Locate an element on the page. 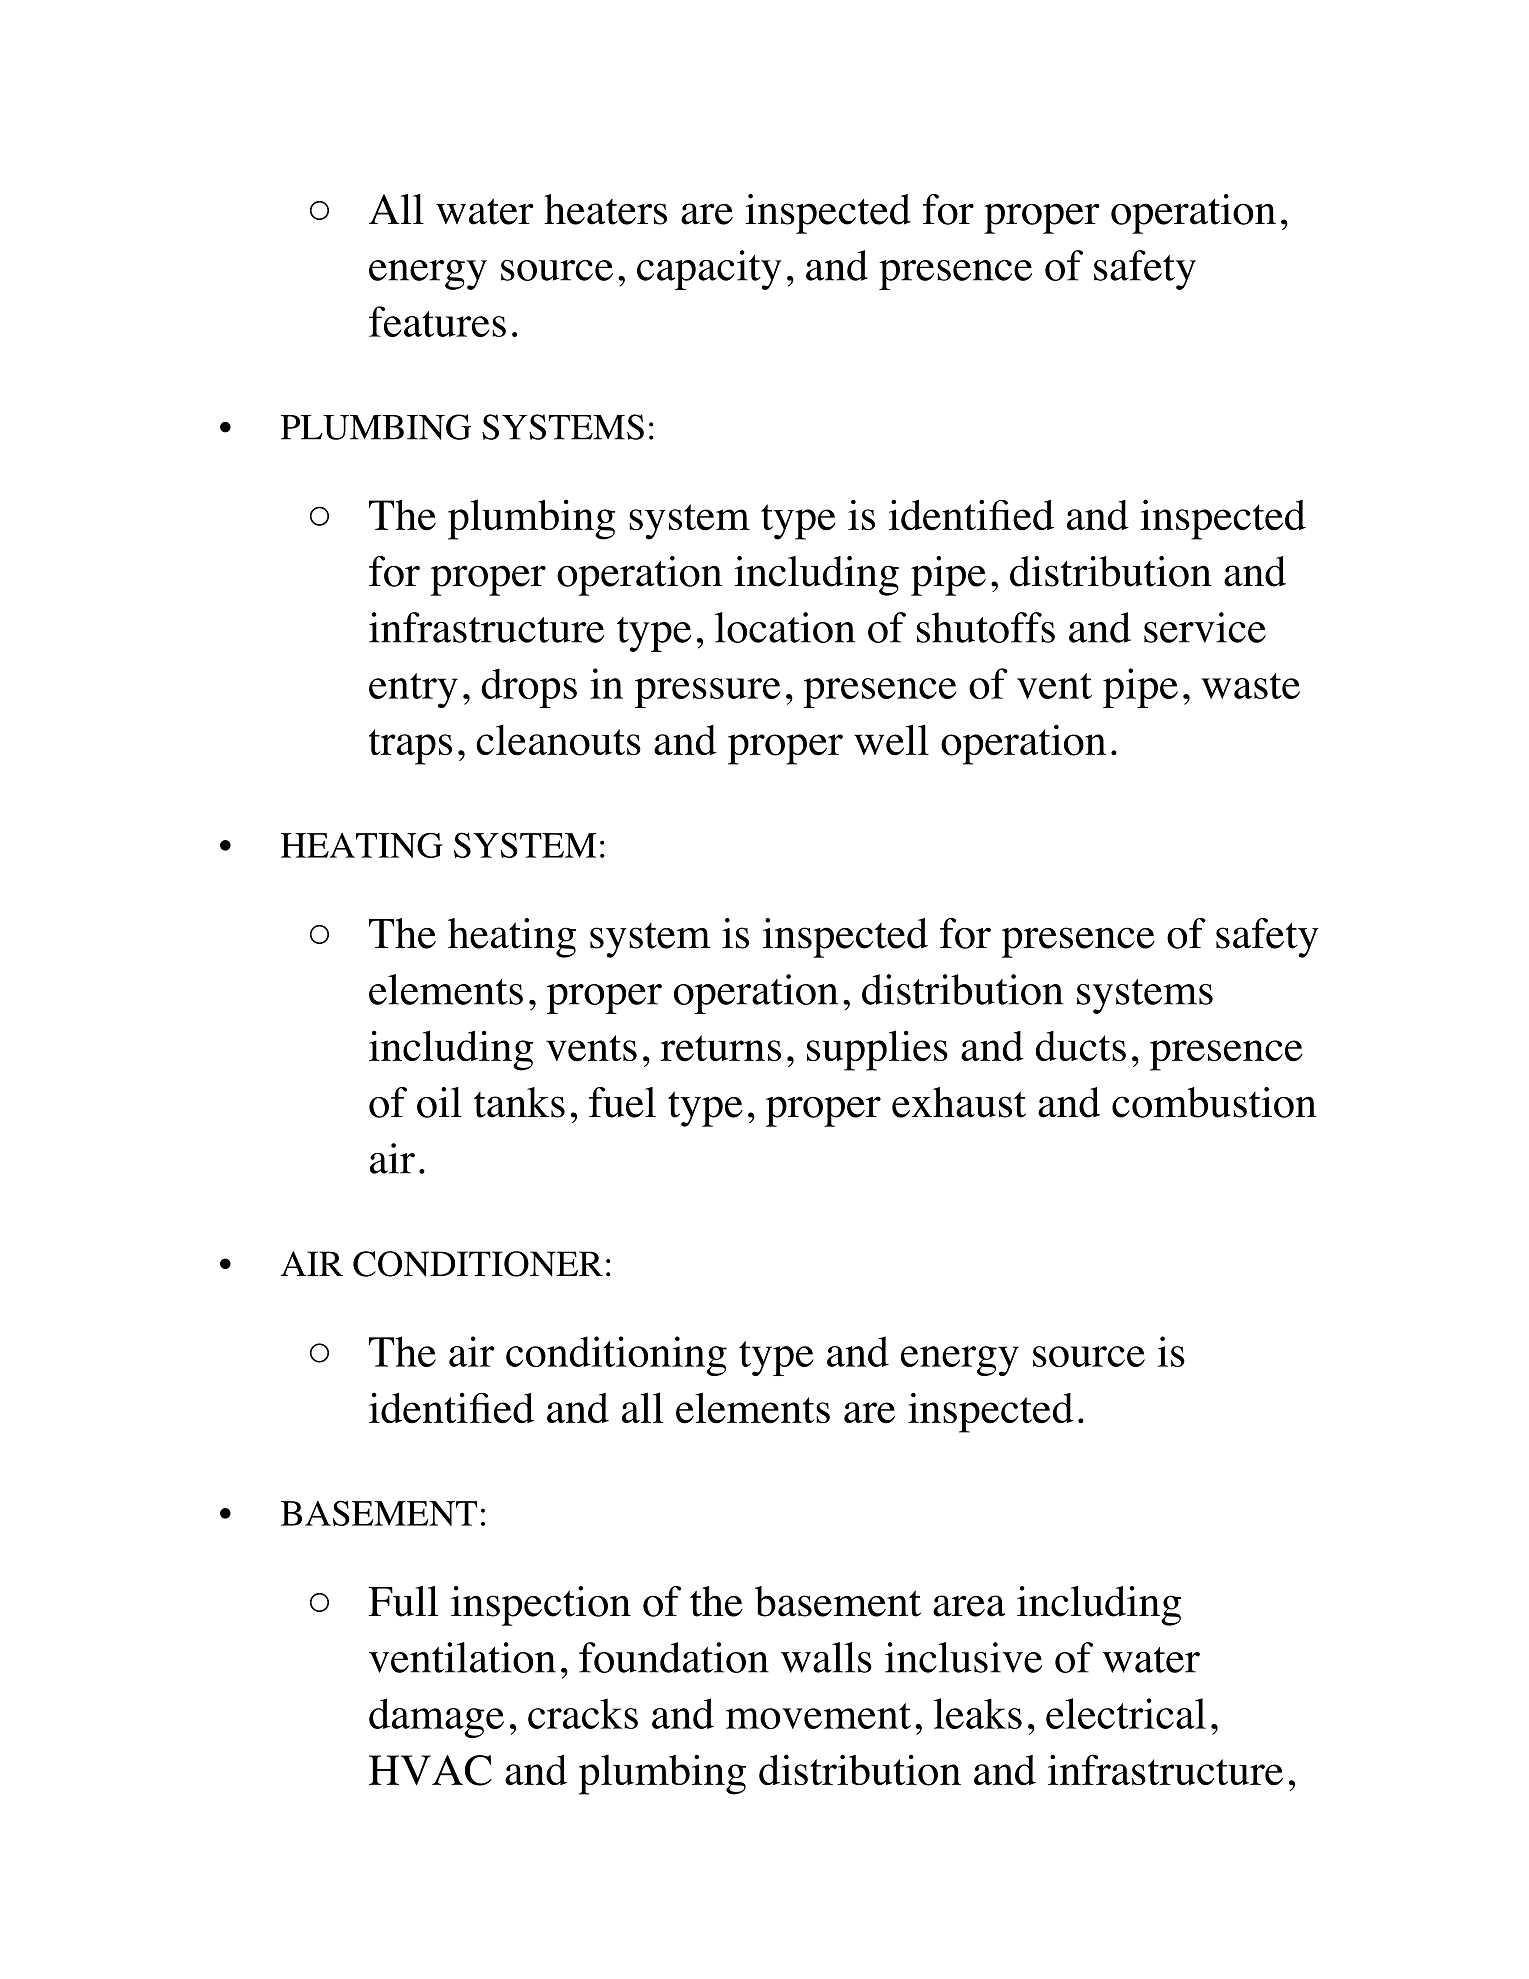 The height and width of the image is (1979, 1529). service is located at coordinates (1205, 627).
